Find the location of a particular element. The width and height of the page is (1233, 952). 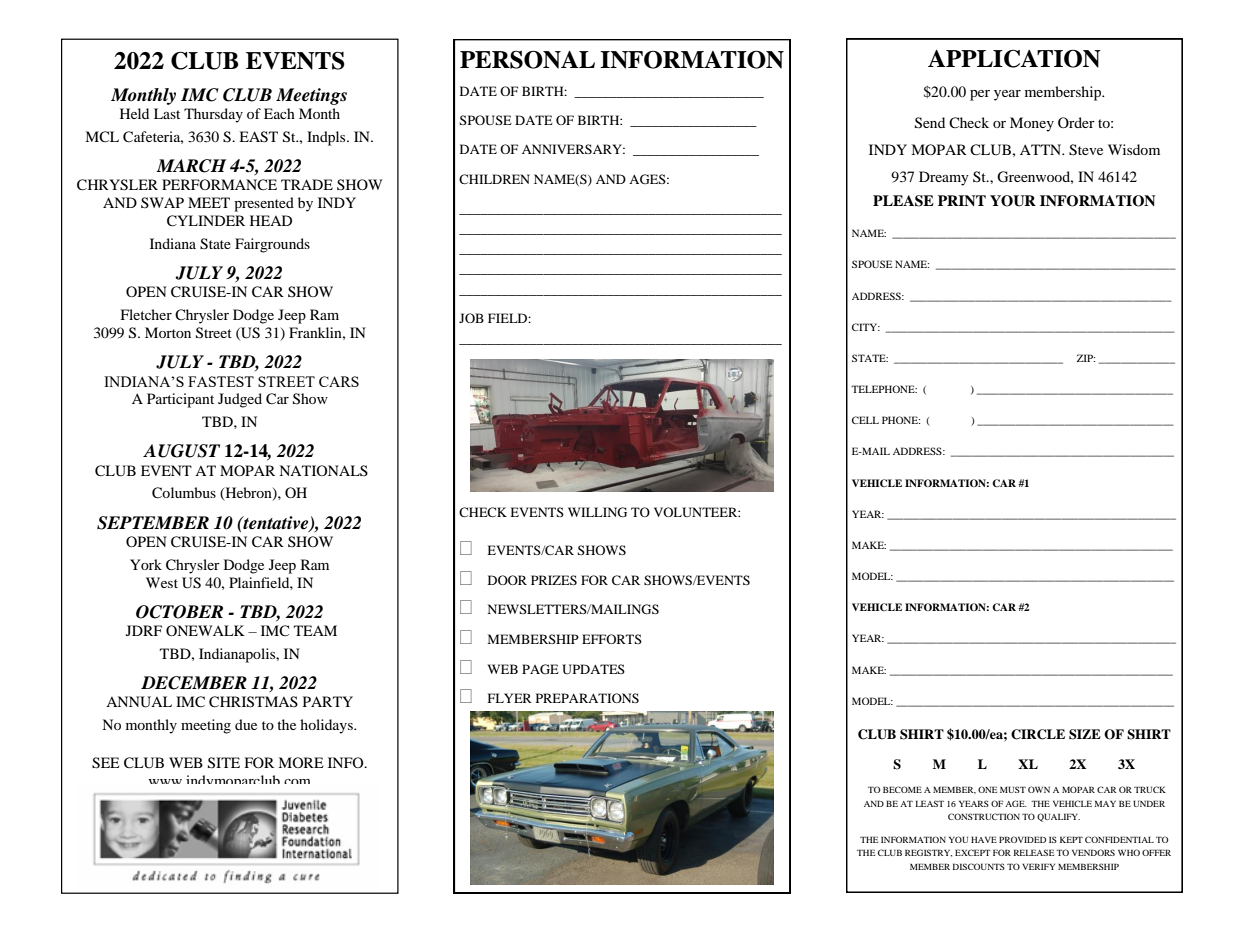

APPLICATION is located at coordinates (1014, 58).
